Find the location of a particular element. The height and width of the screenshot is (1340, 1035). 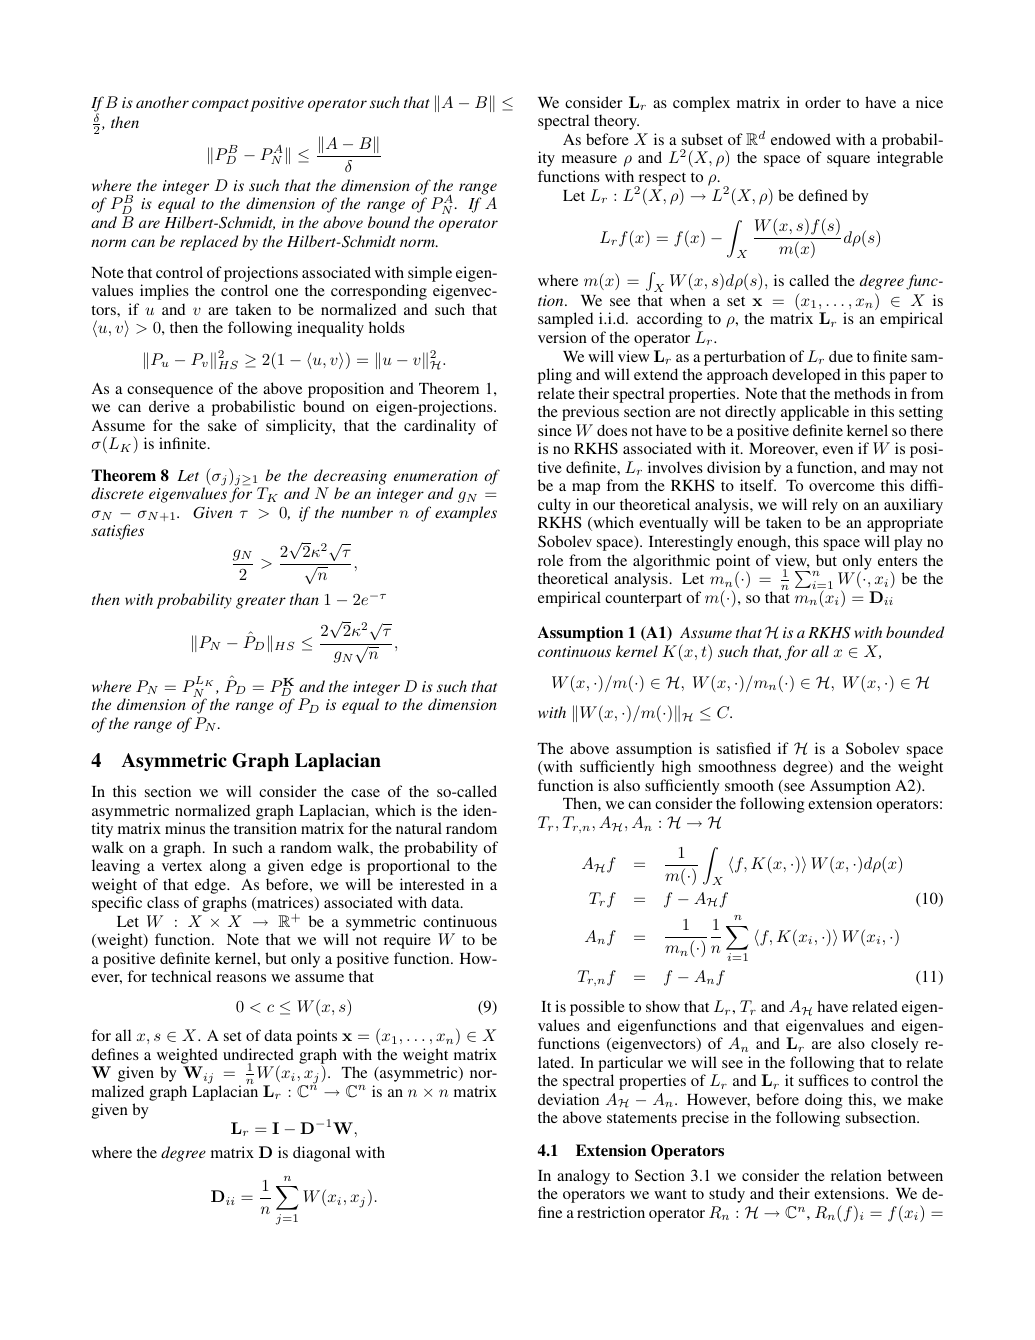

diagonal is located at coordinates (321, 1154).
